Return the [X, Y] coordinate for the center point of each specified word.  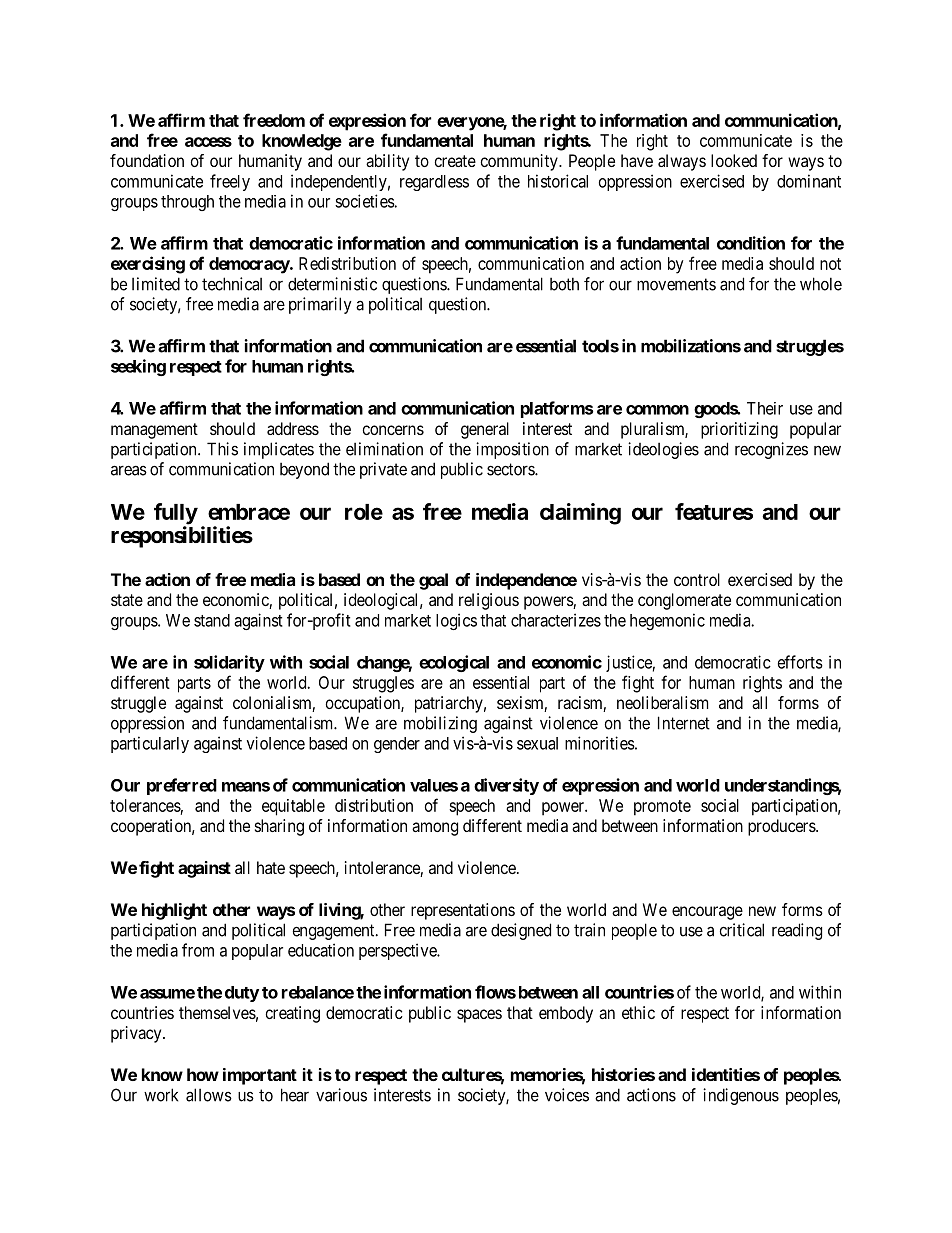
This [222, 449]
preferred [182, 786]
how [203, 1074]
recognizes [771, 450]
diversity [506, 786]
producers [782, 827]
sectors [511, 469]
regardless [434, 183]
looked [734, 160]
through [187, 203]
